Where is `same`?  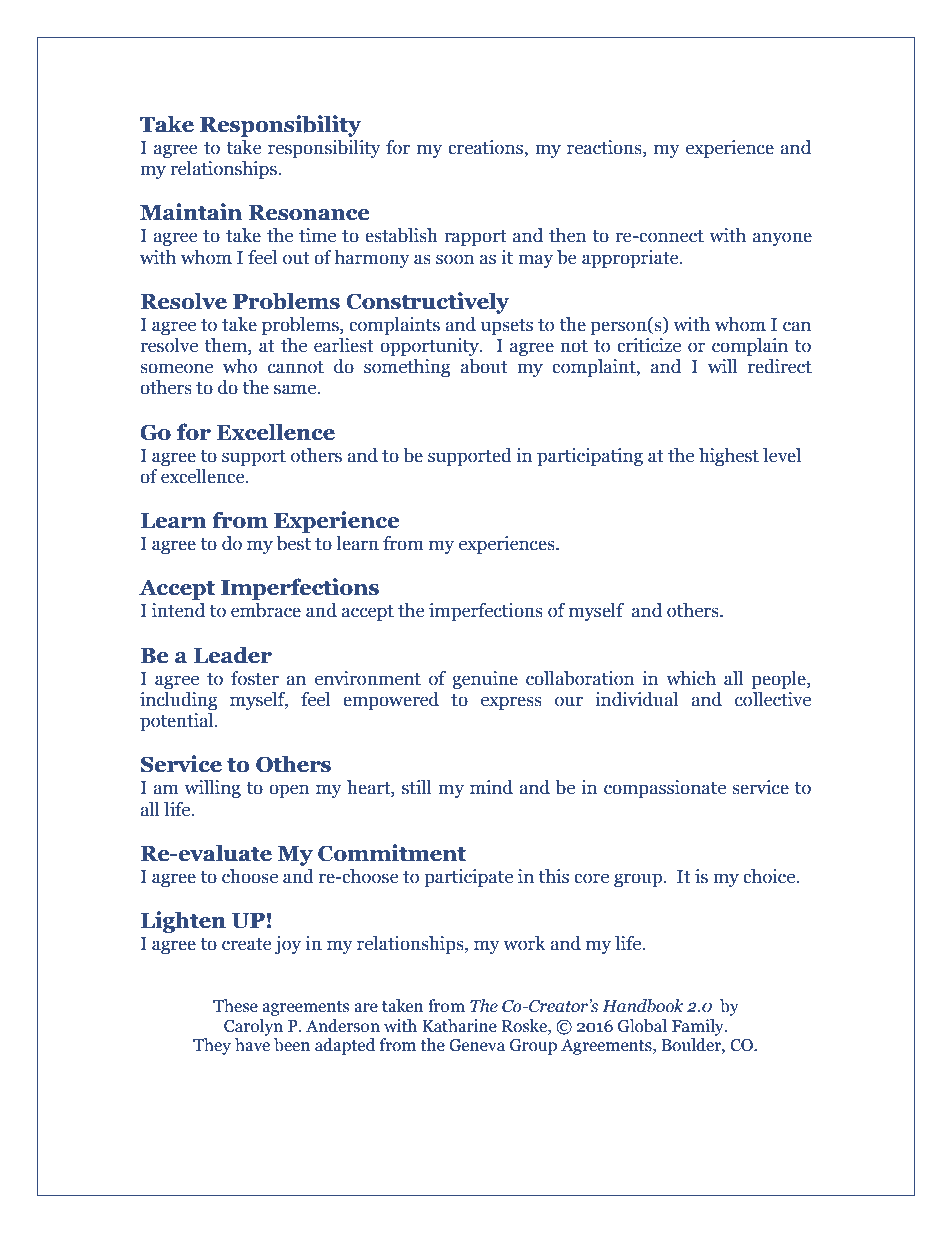
same is located at coordinates (296, 389).
